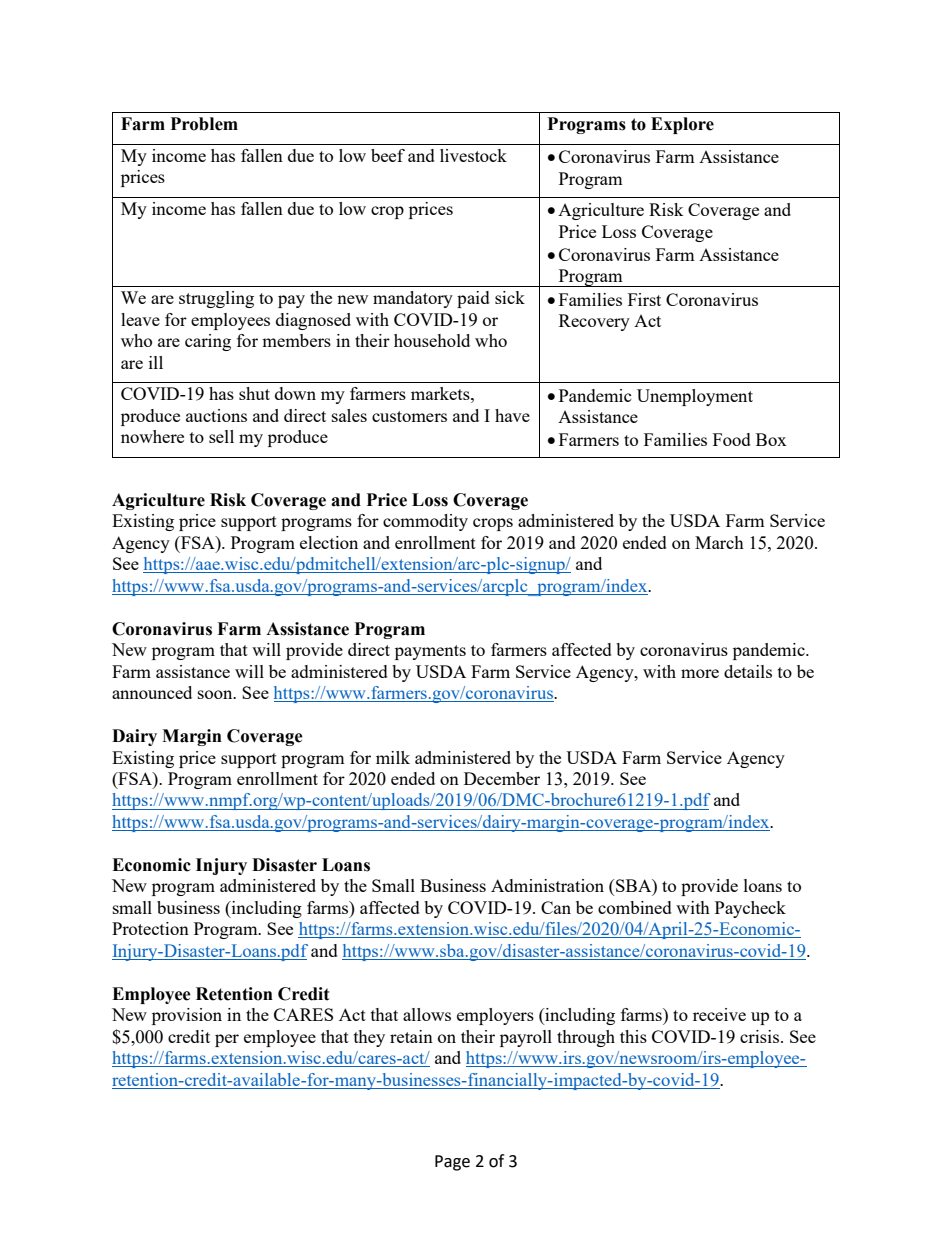 The height and width of the screenshot is (1233, 952). I want to click on commodity, so click(425, 522).
